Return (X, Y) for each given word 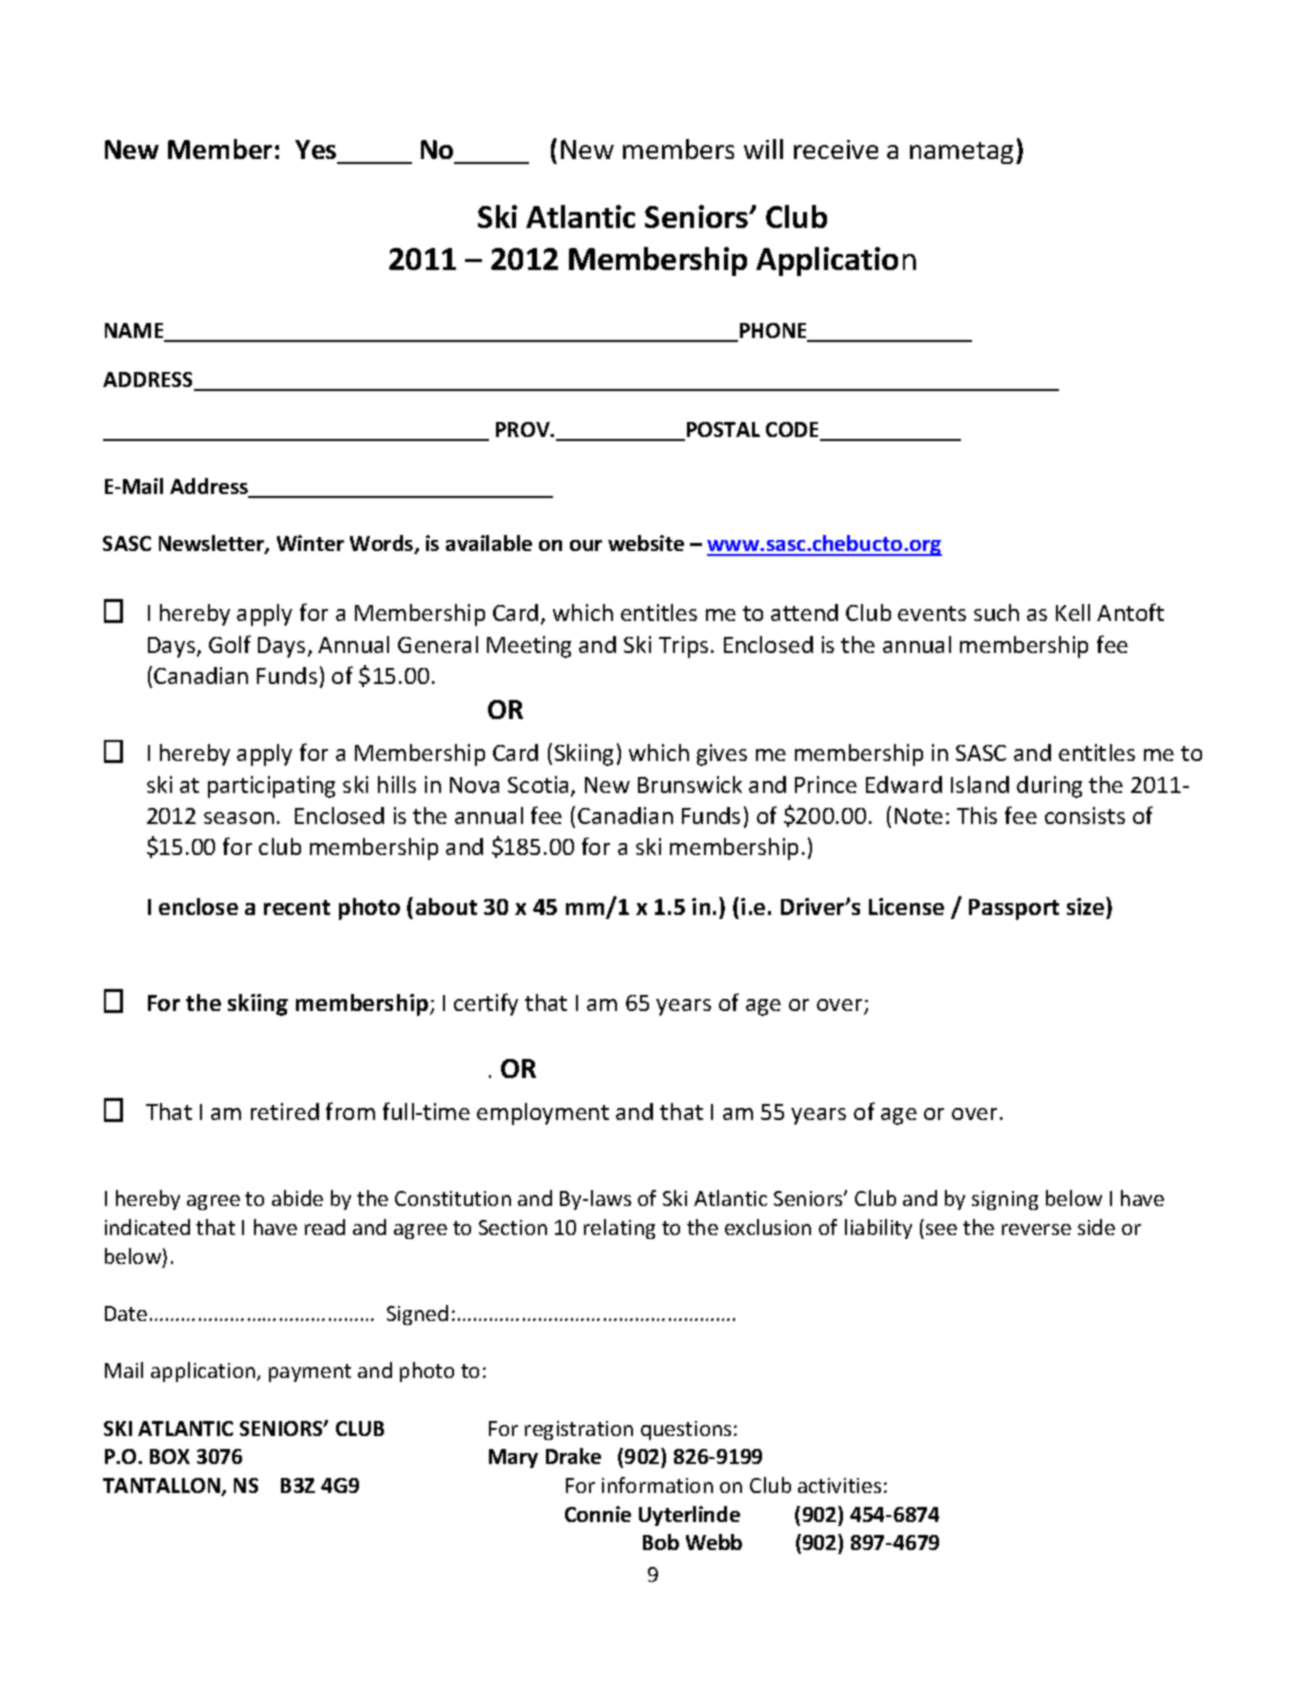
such (996, 612)
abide (297, 1198)
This (977, 815)
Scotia (540, 786)
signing (1005, 1200)
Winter (310, 543)
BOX (170, 1456)
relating (619, 1229)
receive (836, 149)
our (586, 545)
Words (383, 544)
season (239, 818)
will (763, 149)
